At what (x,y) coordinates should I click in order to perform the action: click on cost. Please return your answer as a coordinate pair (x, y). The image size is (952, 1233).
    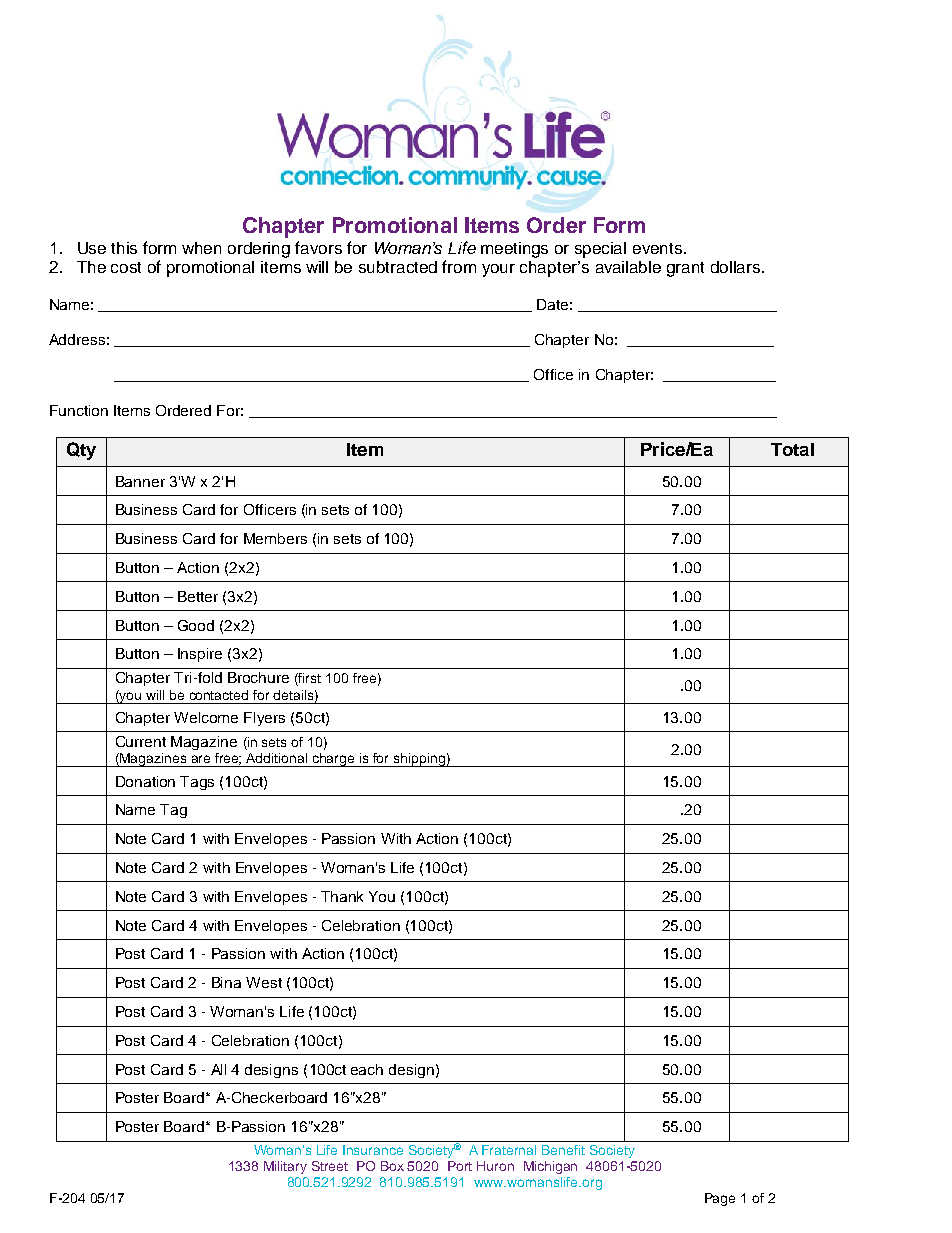
    Looking at the image, I should click on (126, 267).
